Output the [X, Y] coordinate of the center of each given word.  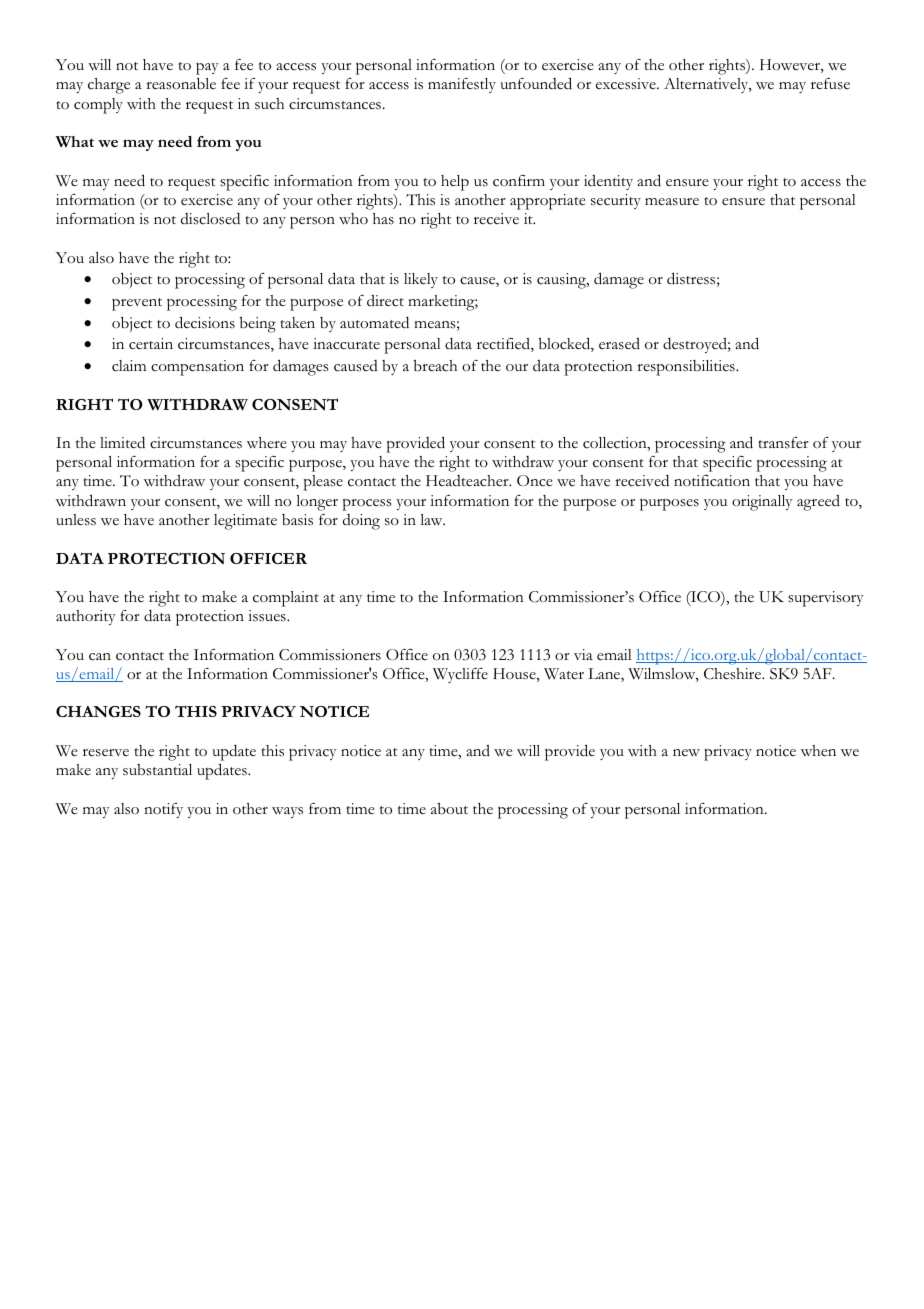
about [449, 809]
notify [163, 810]
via [583, 654]
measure [672, 202]
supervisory [826, 599]
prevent [137, 304]
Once [535, 481]
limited [122, 442]
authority [86, 617]
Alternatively [707, 85]
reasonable [181, 83]
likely [421, 280]
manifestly [462, 85]
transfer [784, 443]
